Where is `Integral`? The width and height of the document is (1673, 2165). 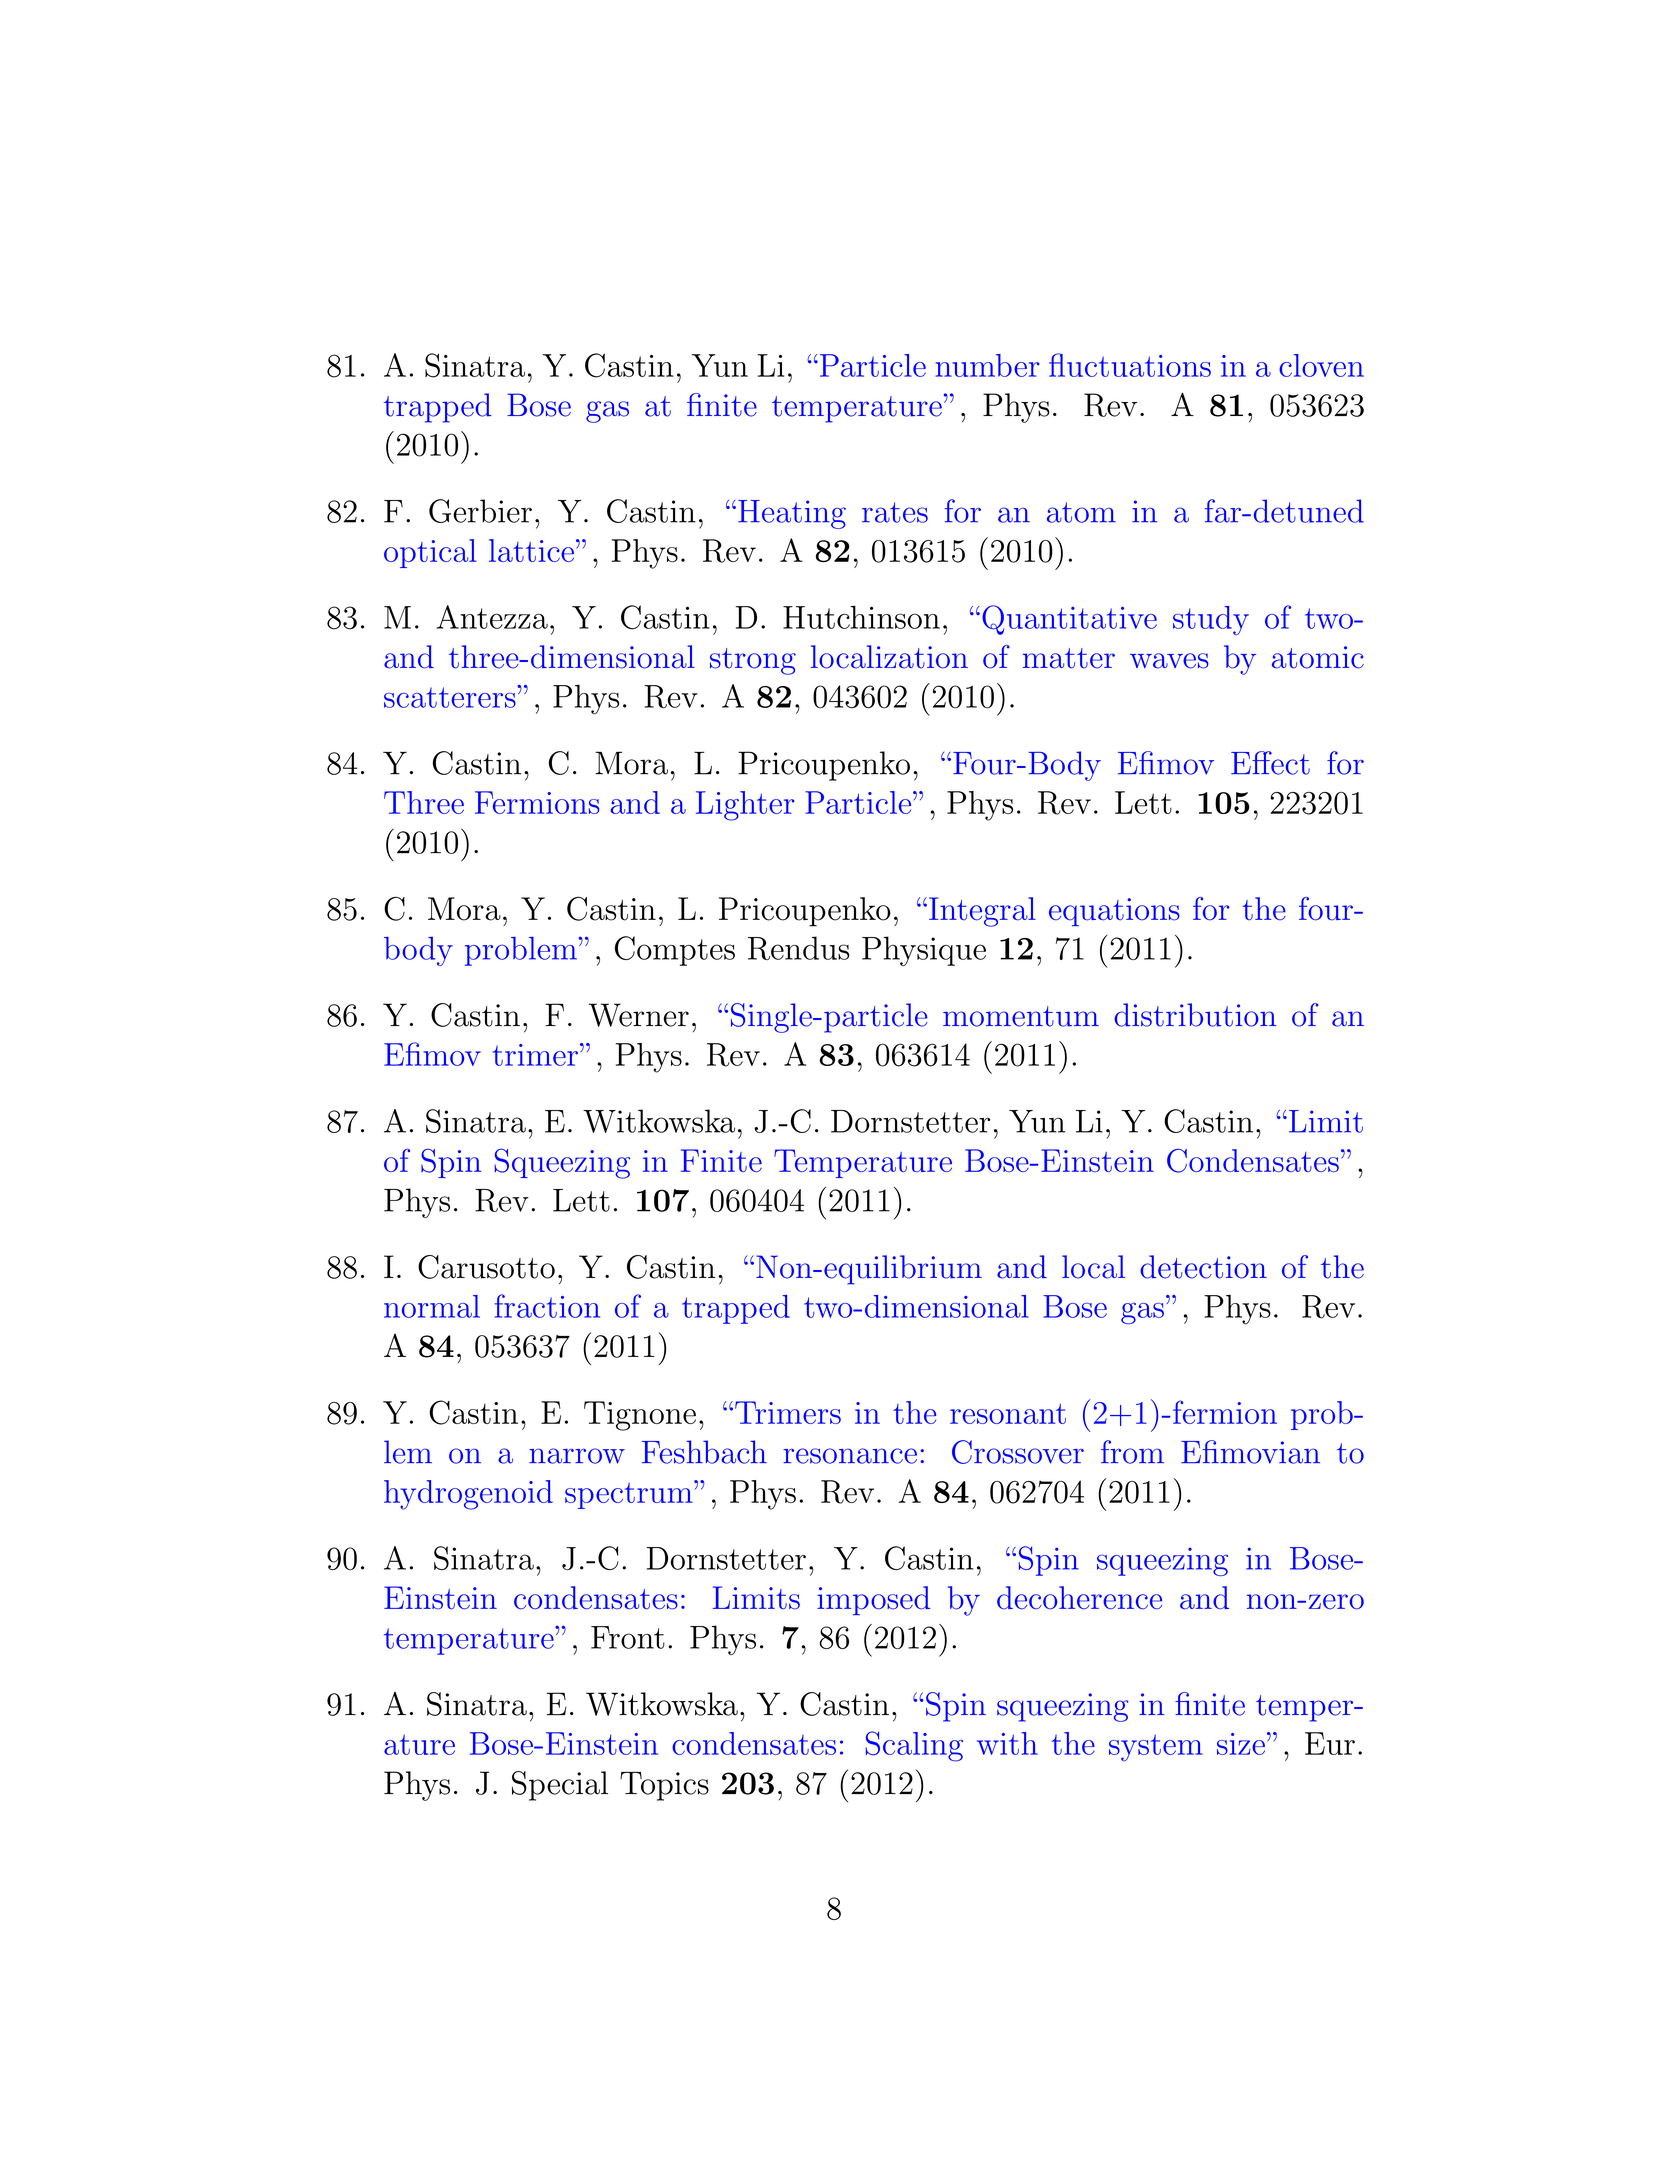
Integral is located at coordinates (982, 912).
